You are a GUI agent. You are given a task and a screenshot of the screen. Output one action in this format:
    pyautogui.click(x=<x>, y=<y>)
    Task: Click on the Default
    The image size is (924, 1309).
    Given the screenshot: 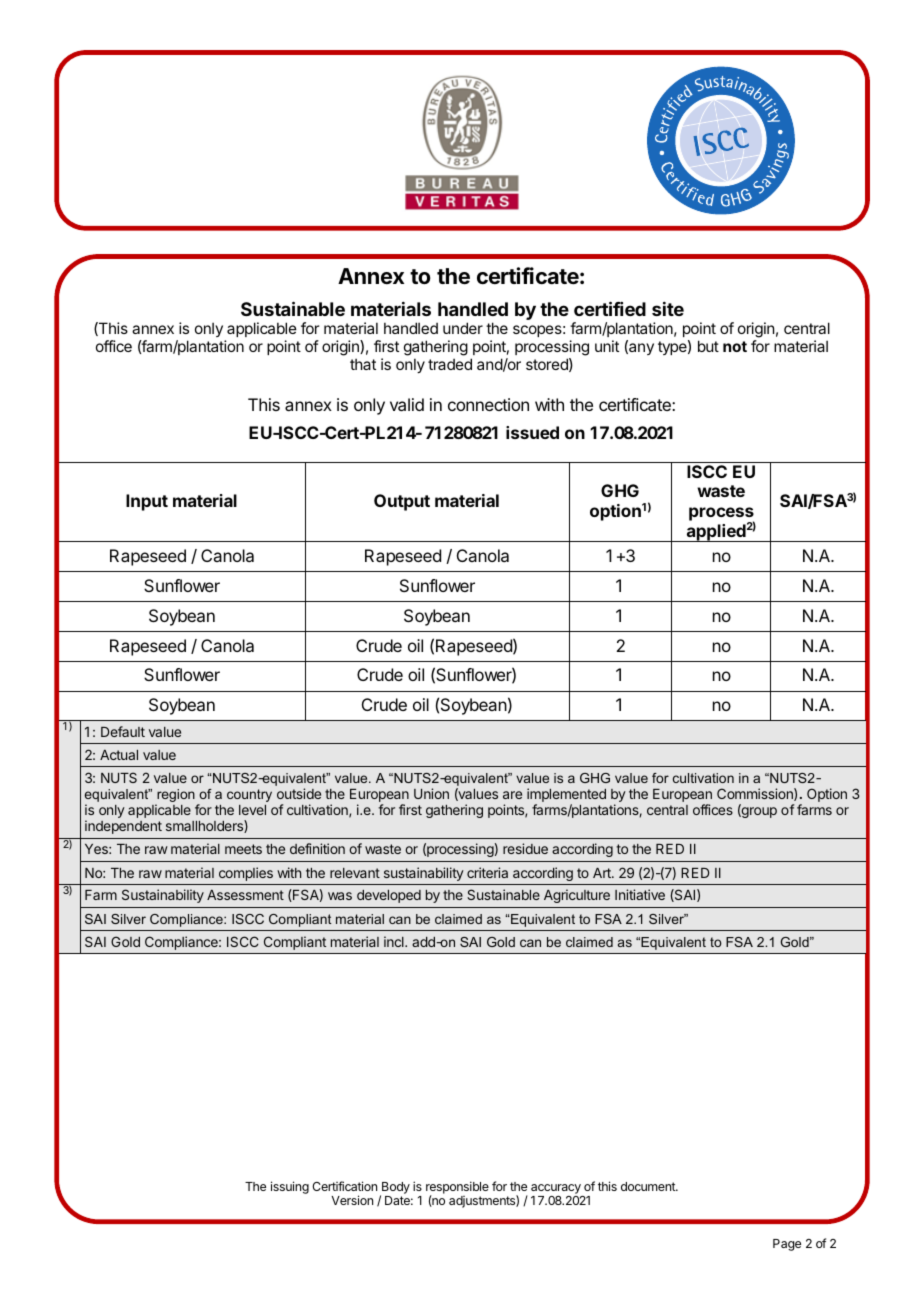 What is the action you would take?
    pyautogui.click(x=123, y=731)
